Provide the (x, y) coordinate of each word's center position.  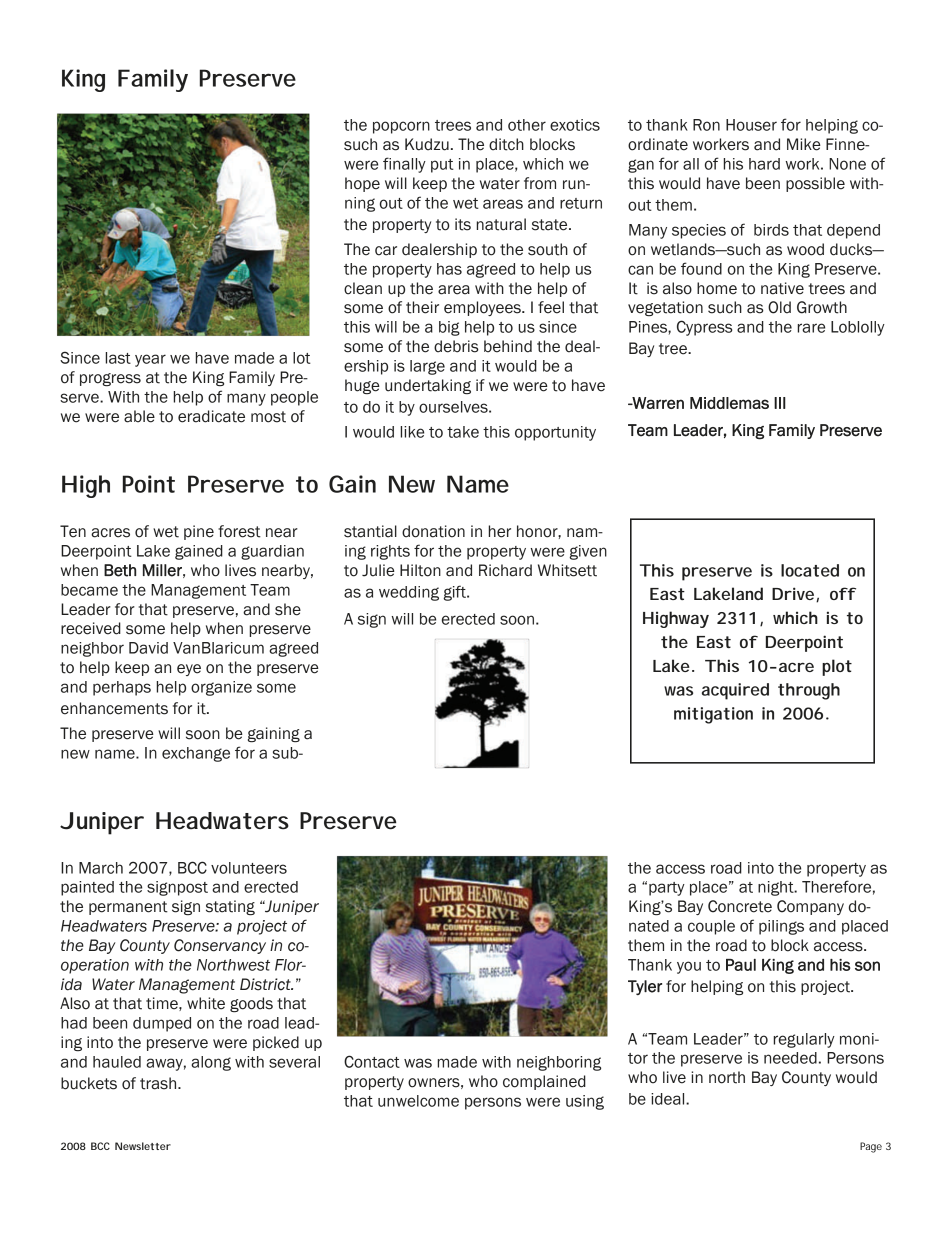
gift (455, 593)
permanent (128, 908)
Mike (804, 144)
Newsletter (143, 1146)
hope (362, 184)
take (463, 432)
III (780, 403)
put (442, 166)
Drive (793, 593)
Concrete (740, 906)
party (667, 889)
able (139, 416)
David (148, 648)
